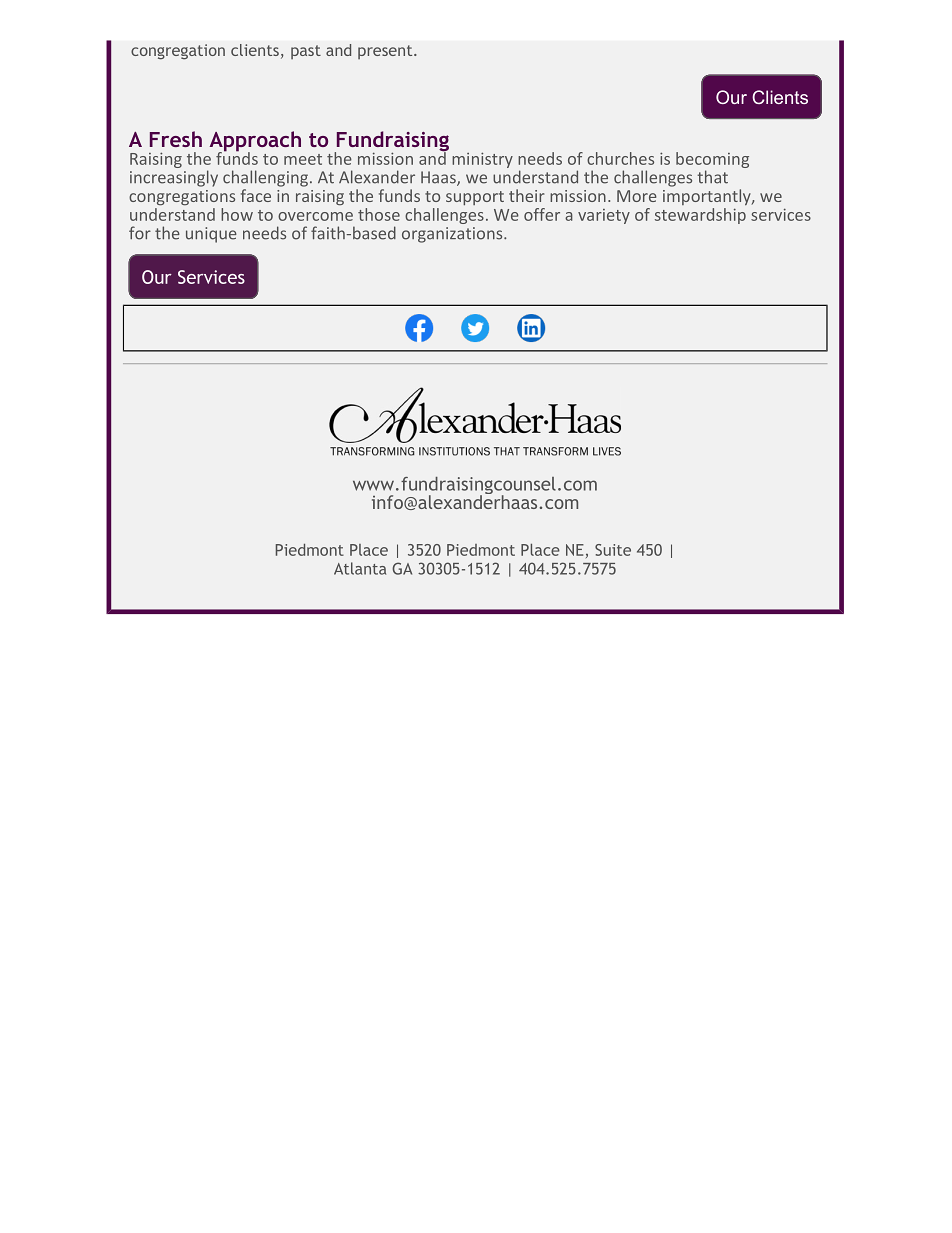 This screenshot has height=1233, width=952. What do you see at coordinates (453, 235) in the screenshot?
I see `organizations` at bounding box center [453, 235].
